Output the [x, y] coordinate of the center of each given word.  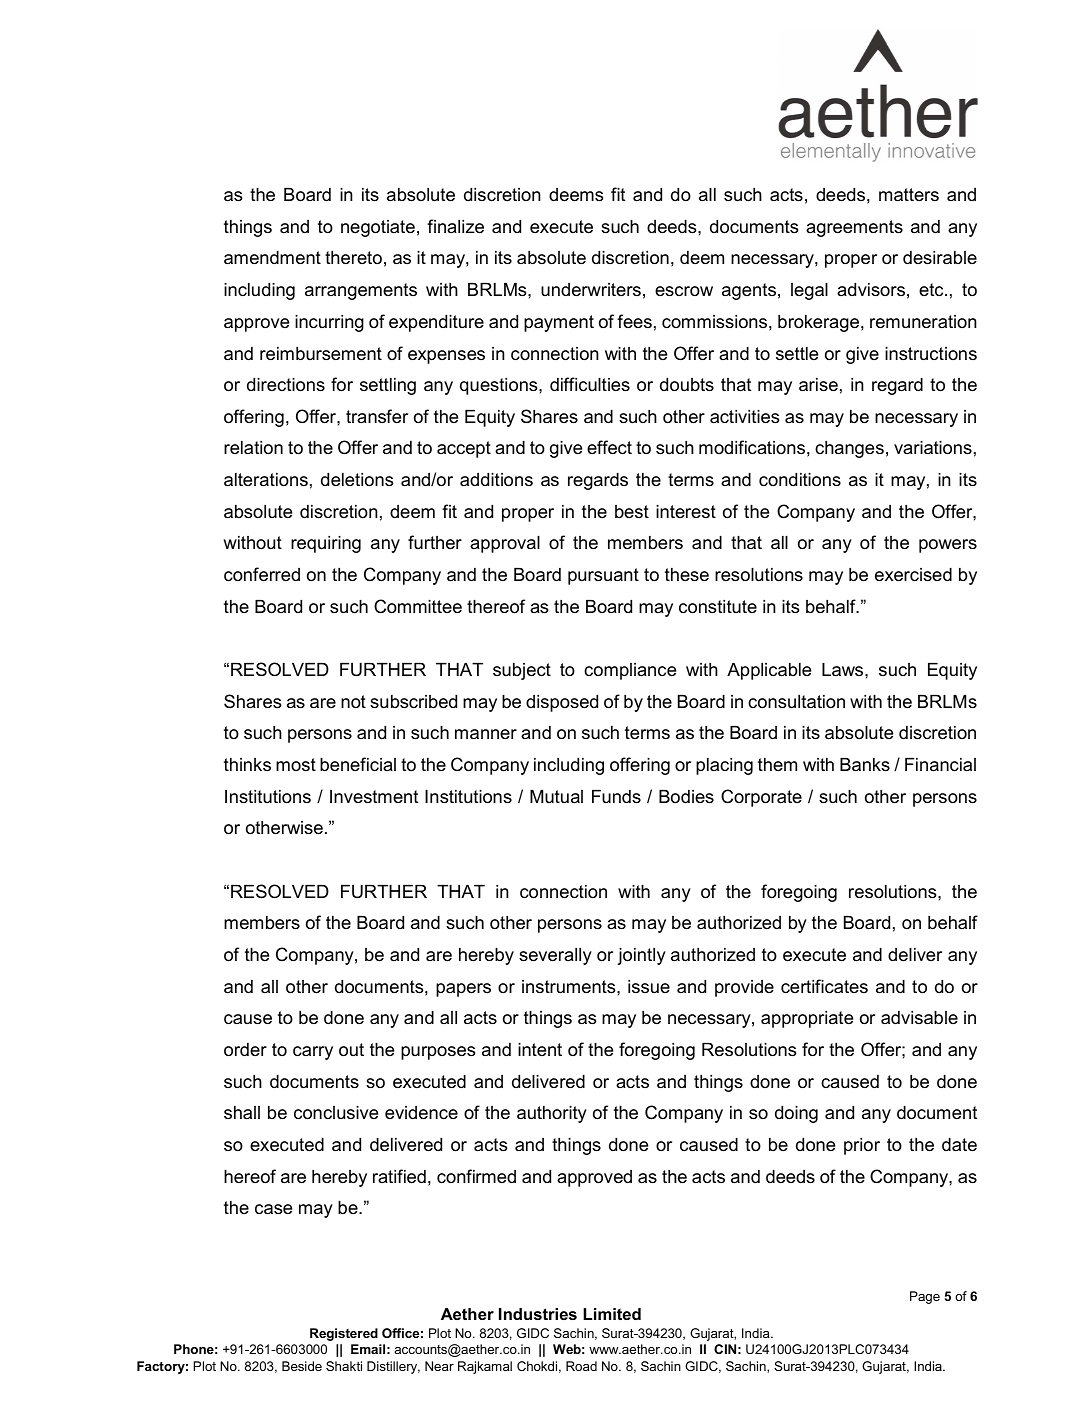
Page [925, 1297]
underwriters [591, 290]
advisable [919, 1018]
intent [540, 1049]
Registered [344, 1334]
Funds [616, 796]
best [632, 512]
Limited [612, 1314]
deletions [357, 480]
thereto [353, 258]
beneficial [358, 764]
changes [849, 449]
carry [313, 1053]
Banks [865, 765]
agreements [854, 228]
